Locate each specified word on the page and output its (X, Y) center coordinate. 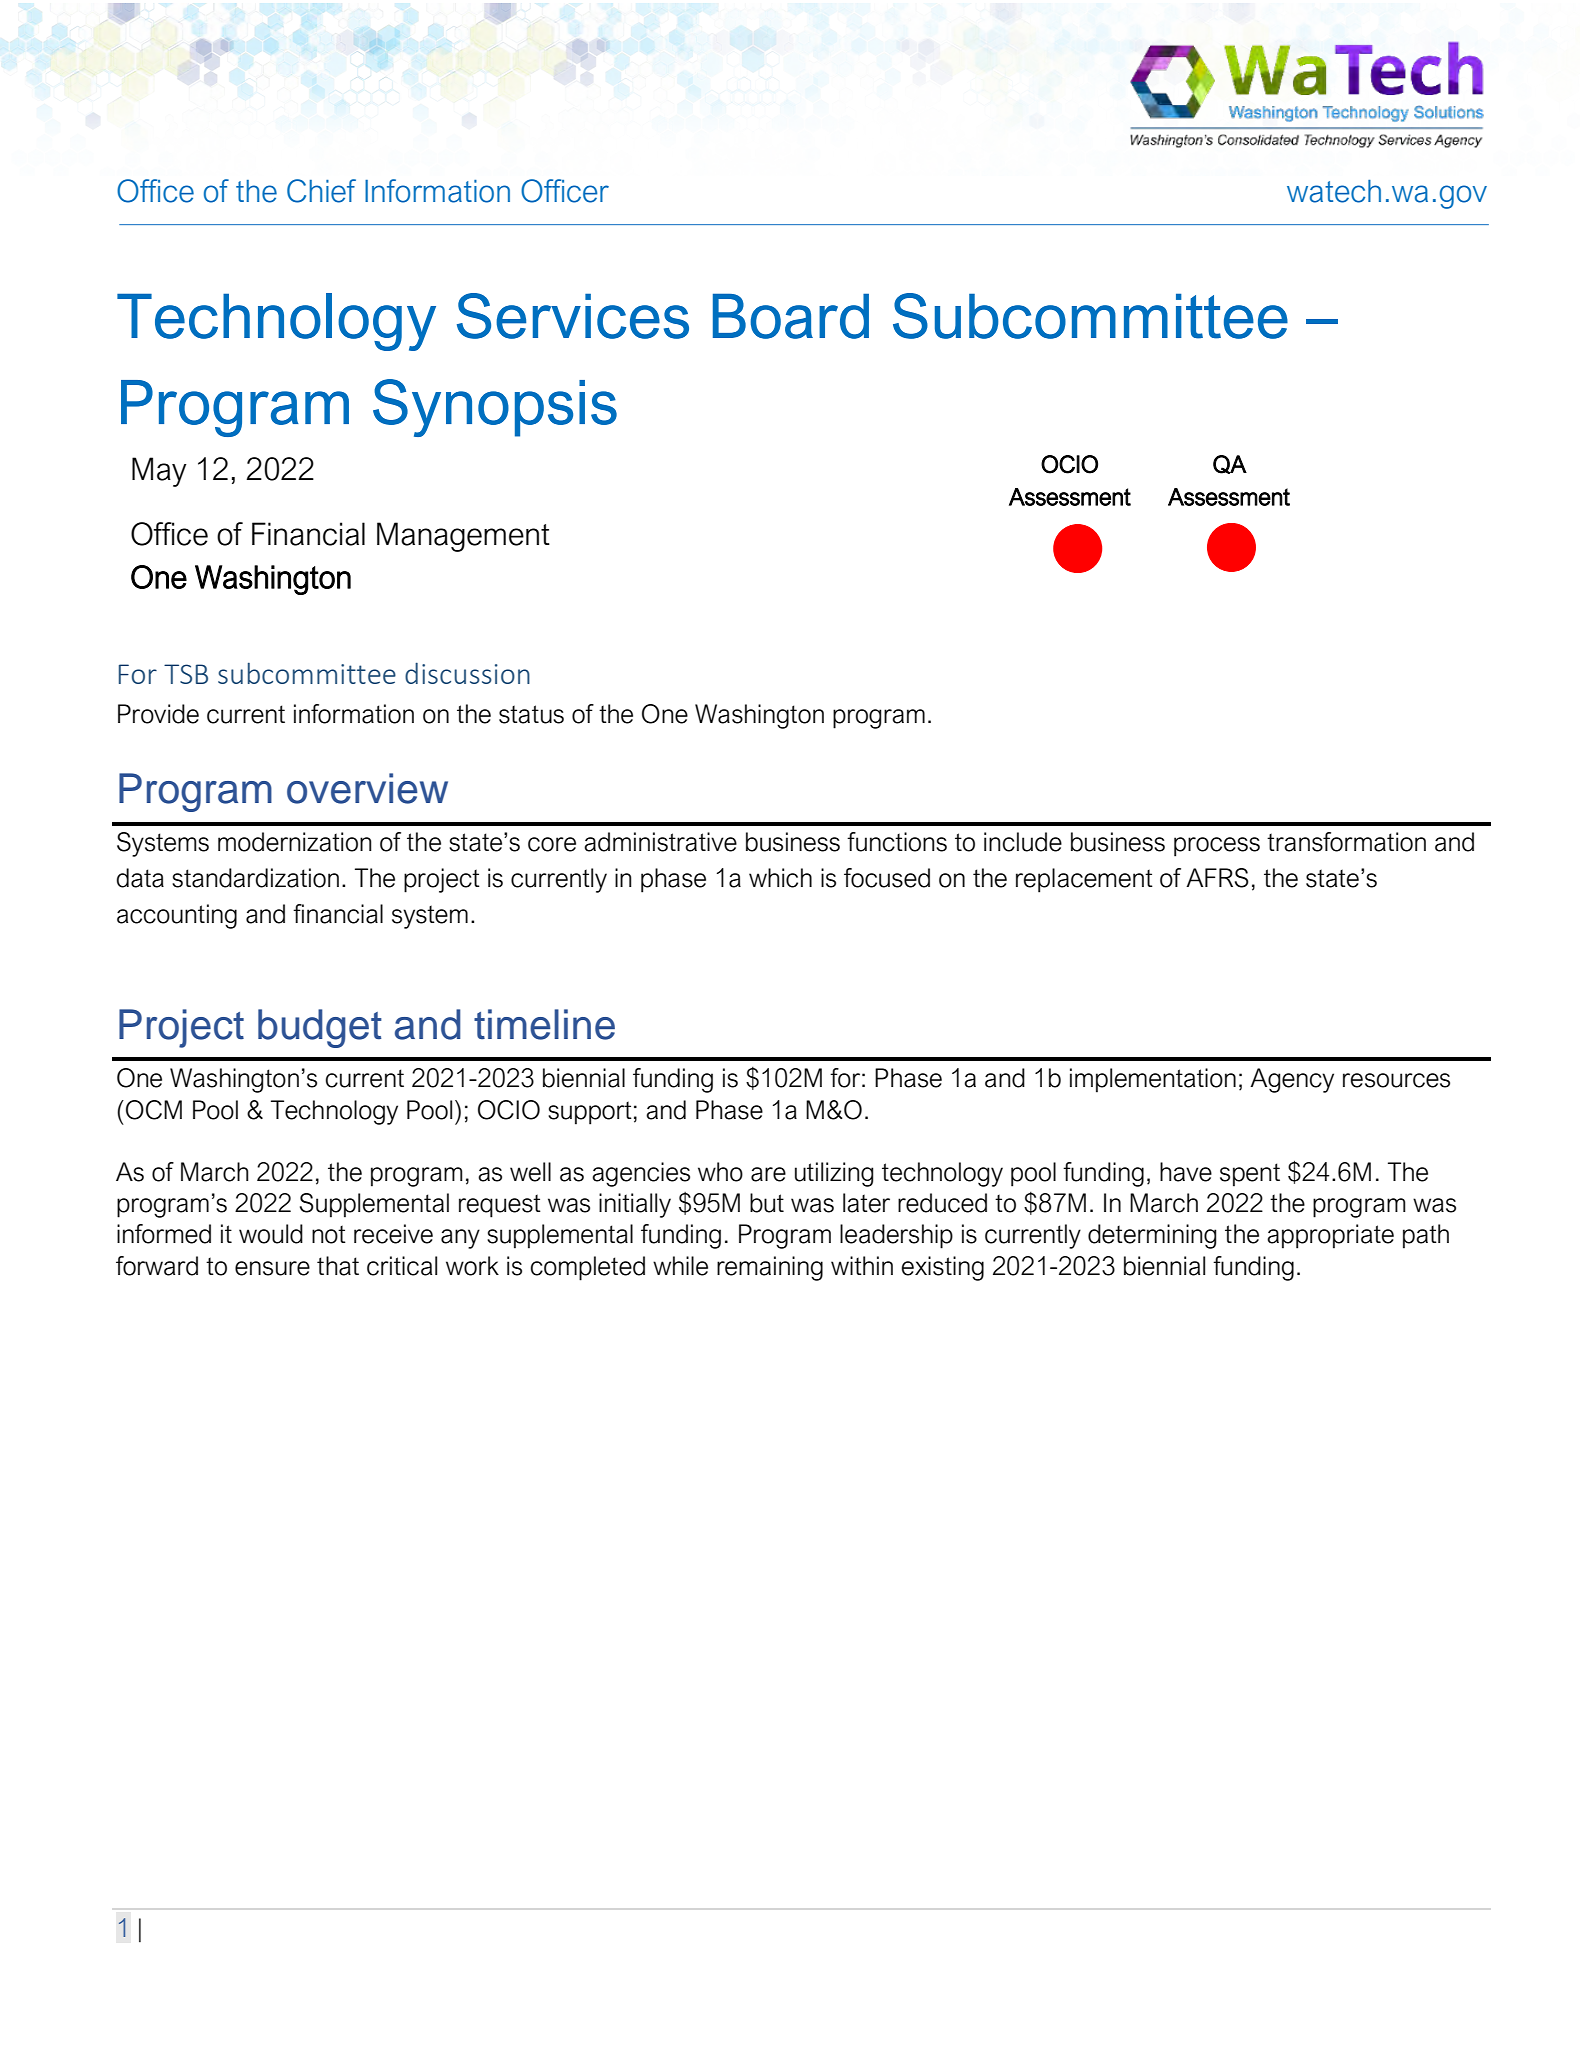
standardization (255, 878)
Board (791, 316)
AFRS (1217, 878)
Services (573, 316)
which (780, 878)
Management (463, 537)
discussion (467, 673)
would (271, 1234)
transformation (1346, 842)
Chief (321, 191)
